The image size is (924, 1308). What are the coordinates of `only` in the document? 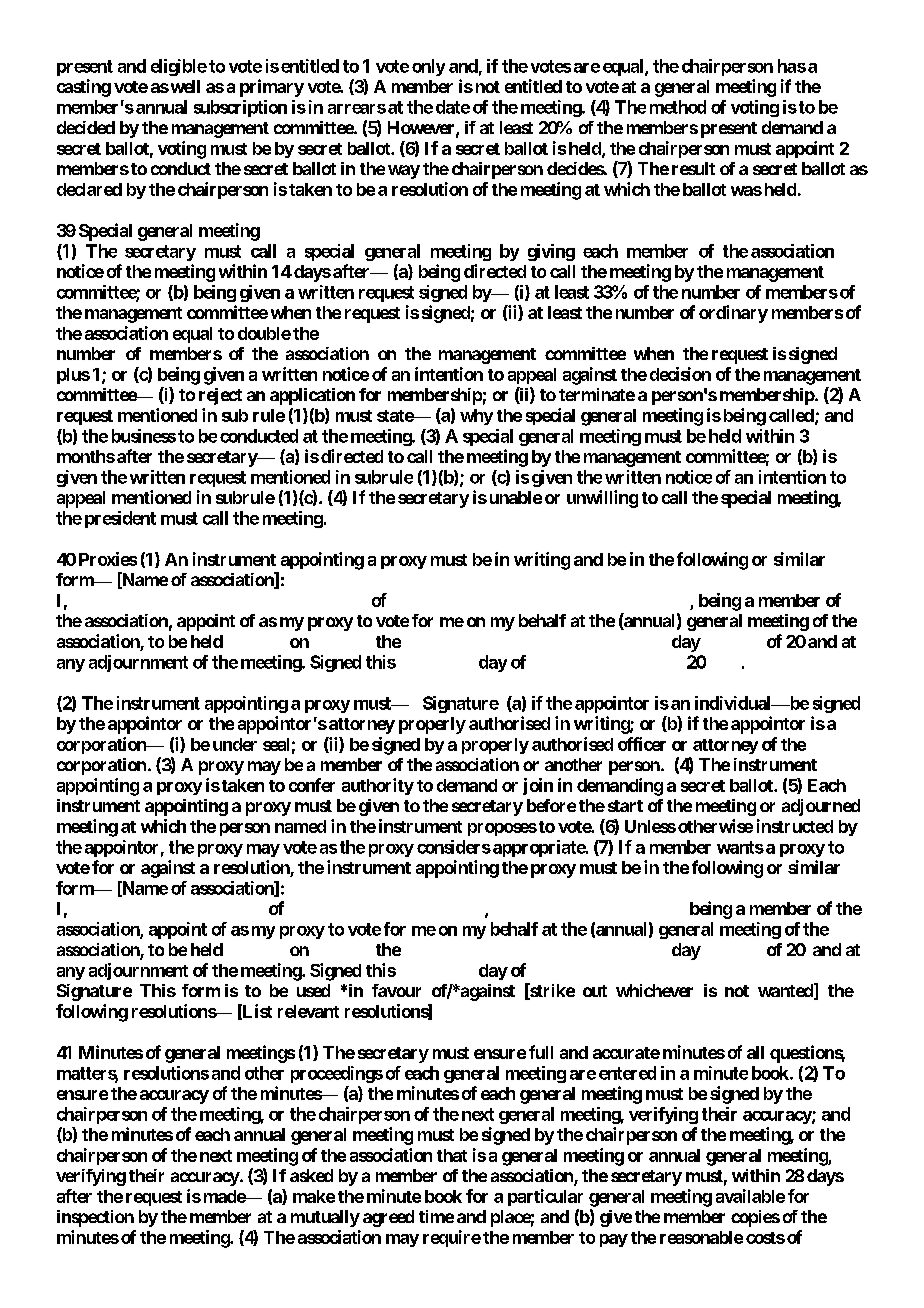 It's located at (428, 67).
